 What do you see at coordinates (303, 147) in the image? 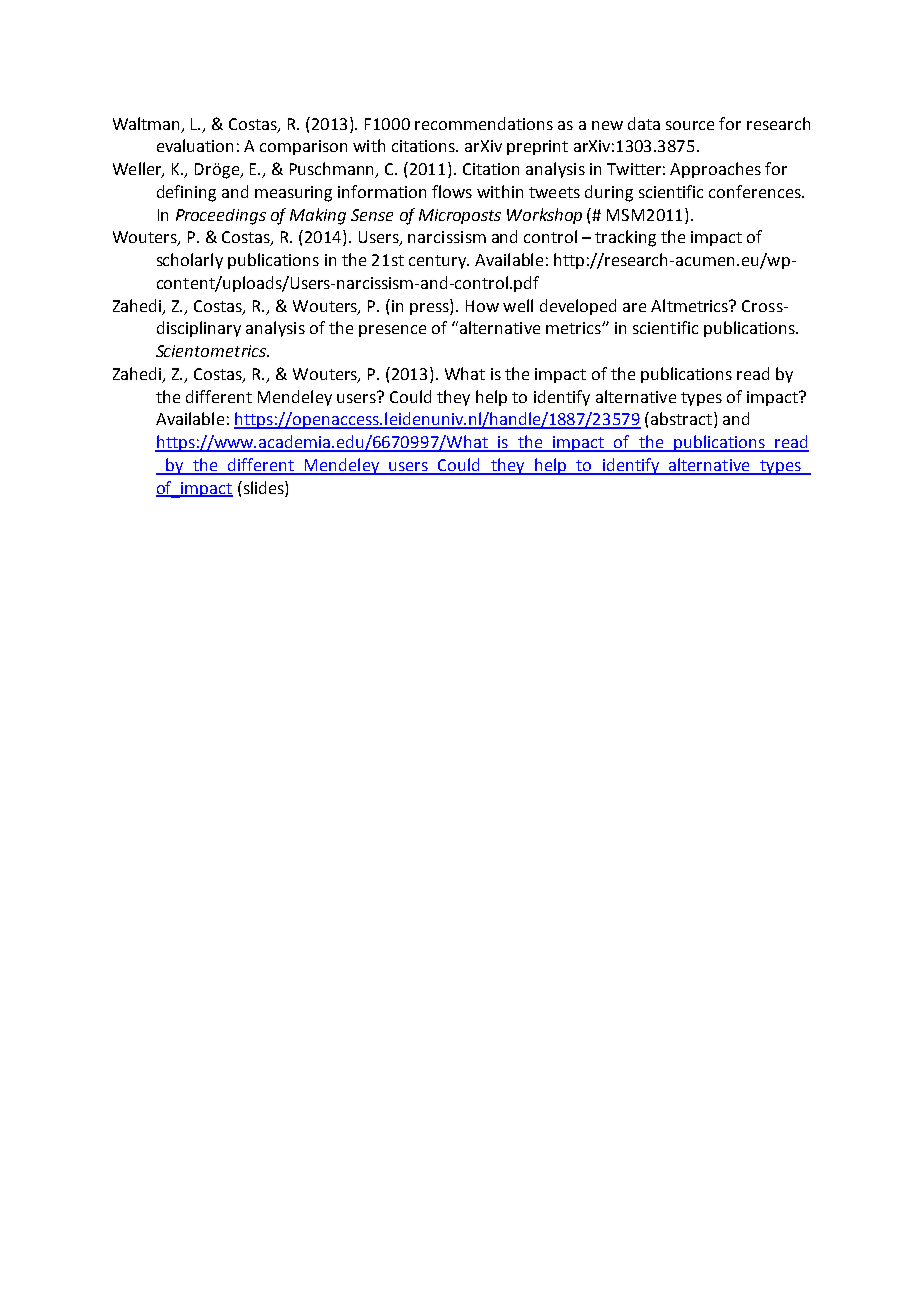
I see `comparison` at bounding box center [303, 147].
